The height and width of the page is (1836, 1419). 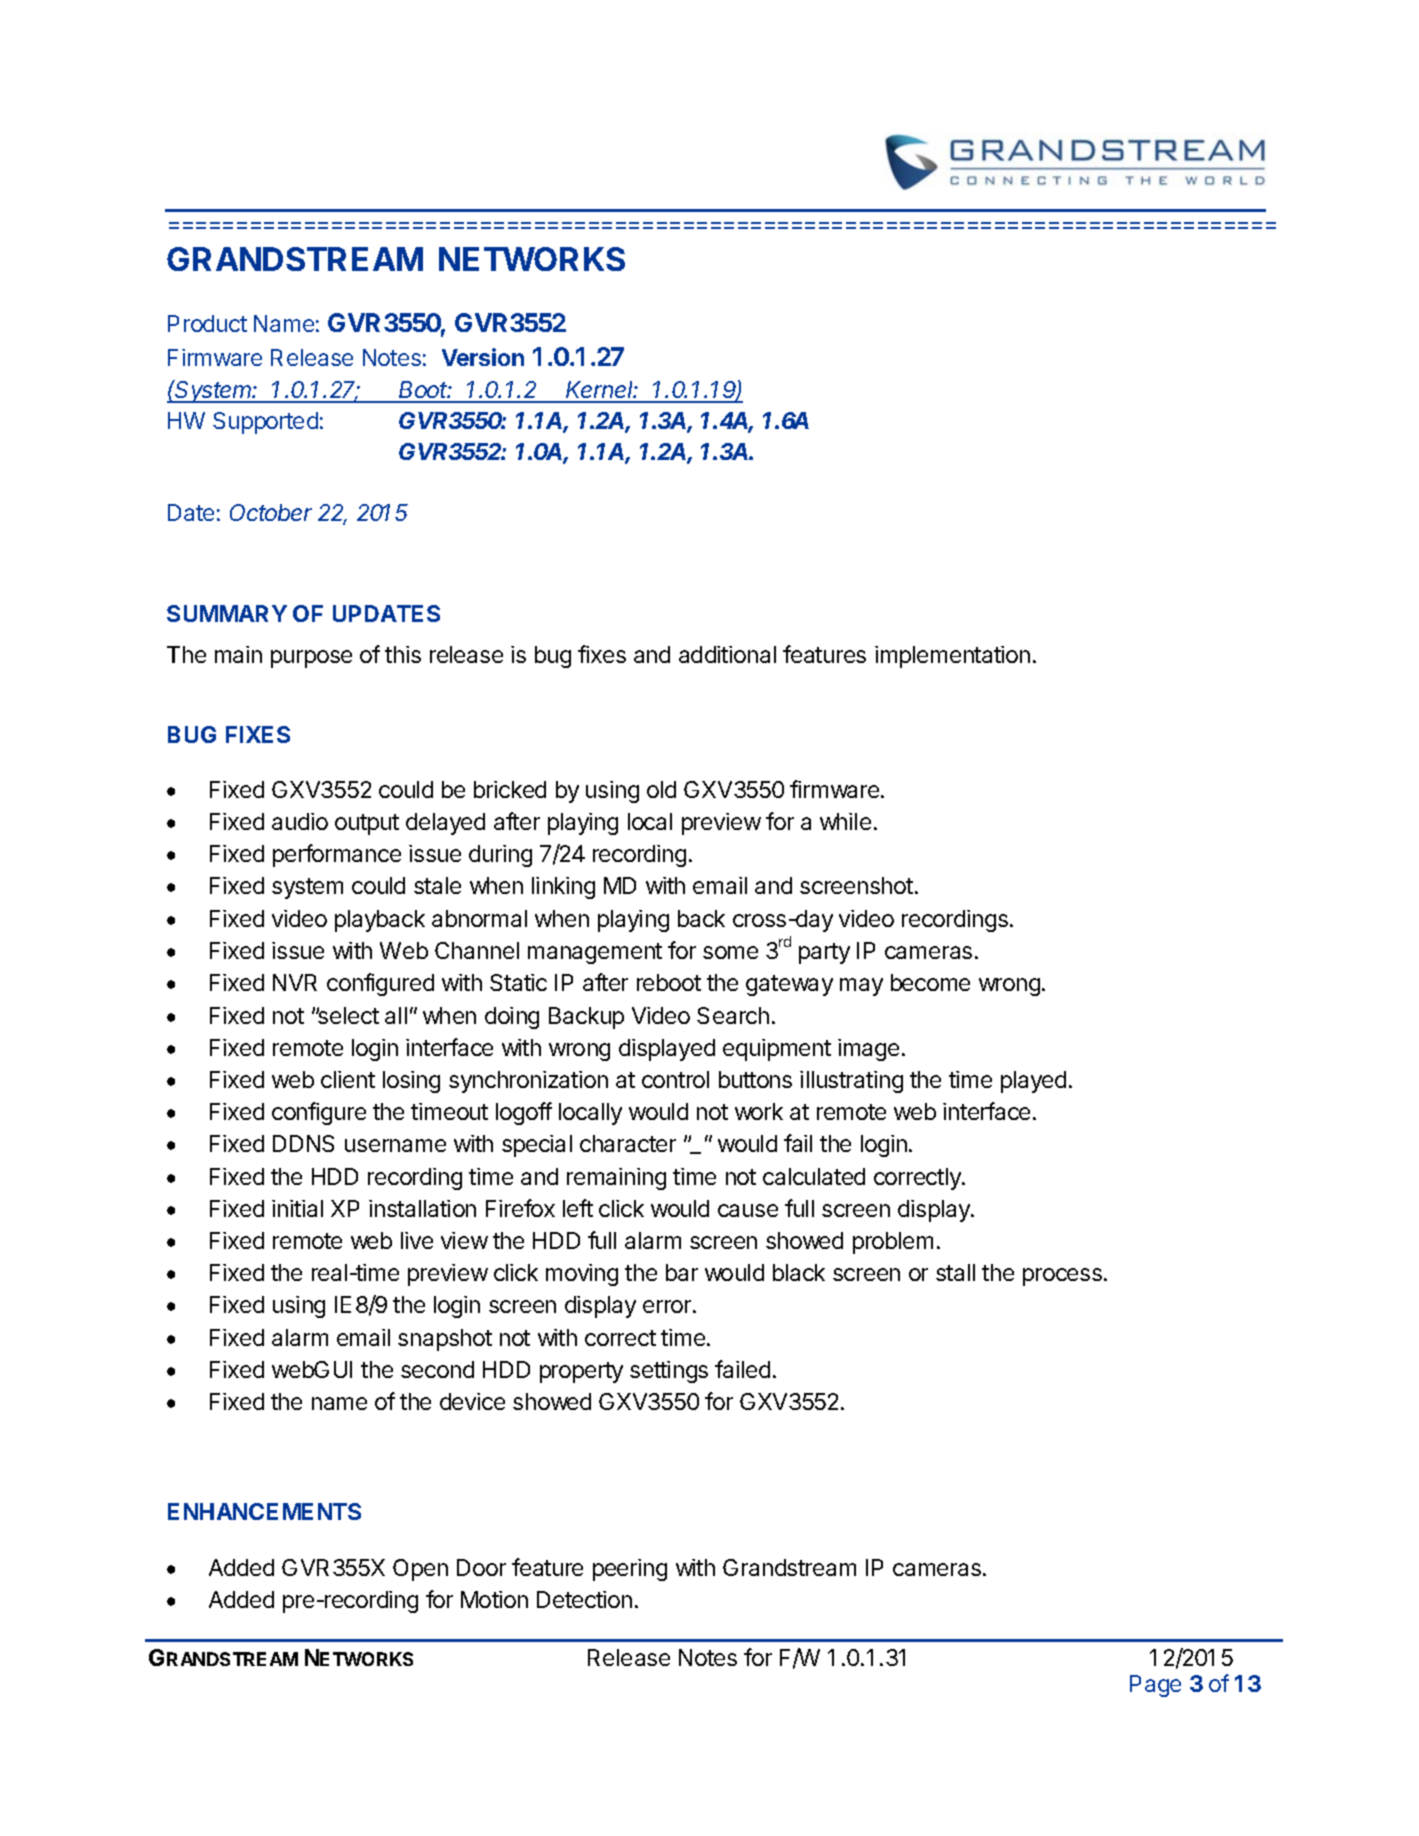 I want to click on Page, so click(x=1155, y=1686).
